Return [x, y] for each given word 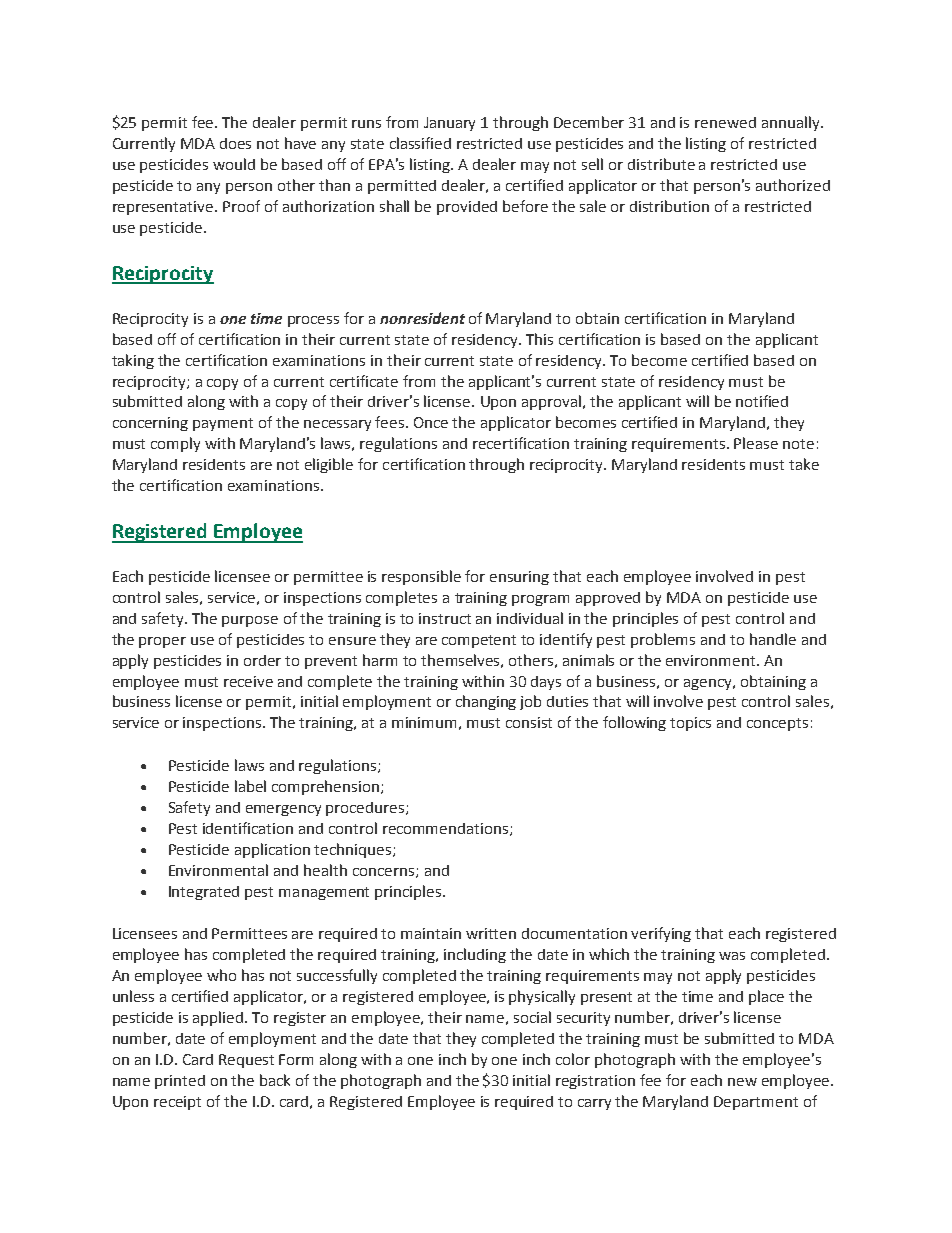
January [449, 124]
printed [180, 1082]
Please [756, 443]
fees [391, 422]
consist [529, 722]
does [235, 143]
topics [690, 724]
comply [175, 444]
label [250, 786]
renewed [725, 122]
